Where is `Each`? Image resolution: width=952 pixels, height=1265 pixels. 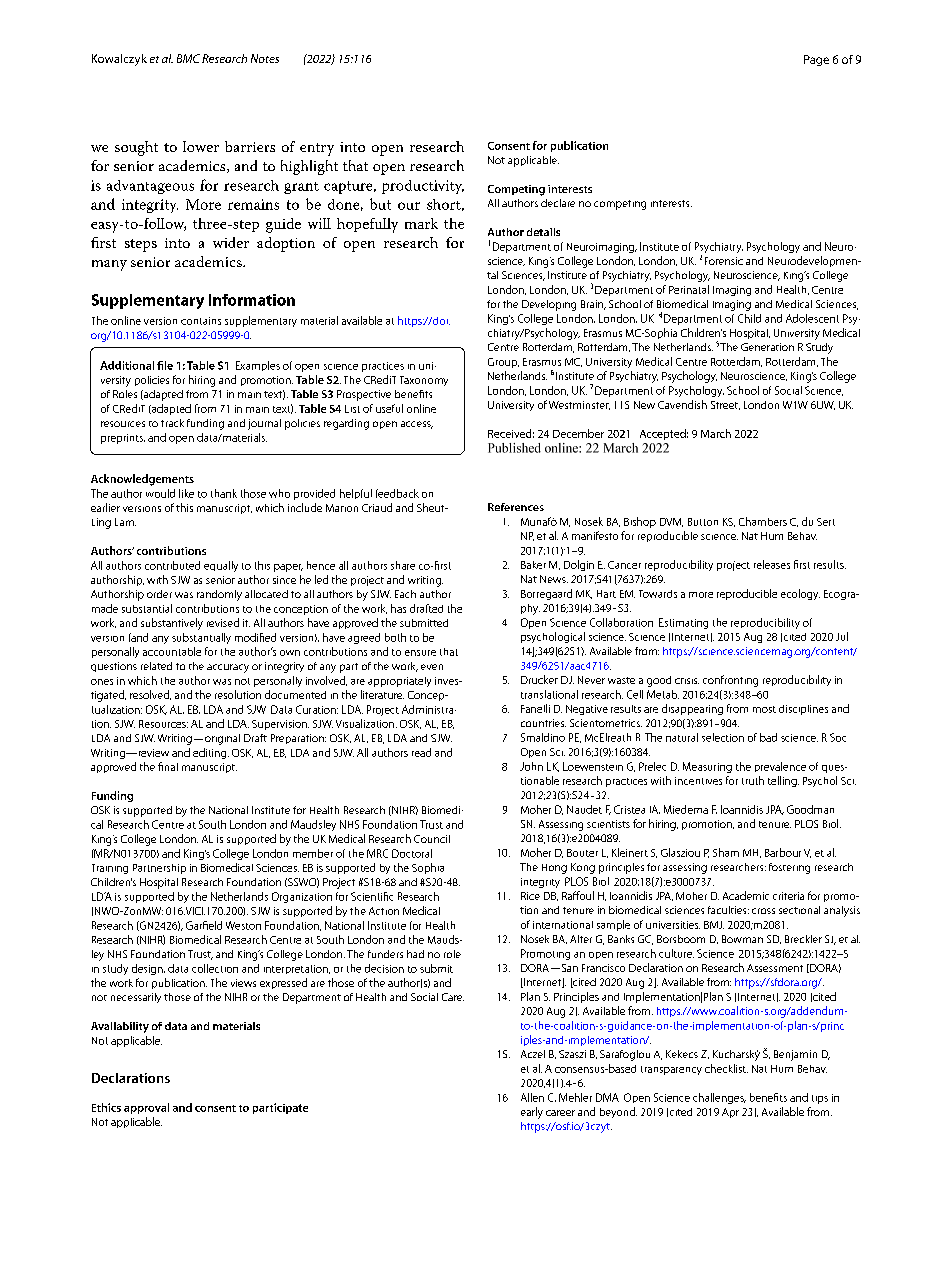
Each is located at coordinates (405, 594).
